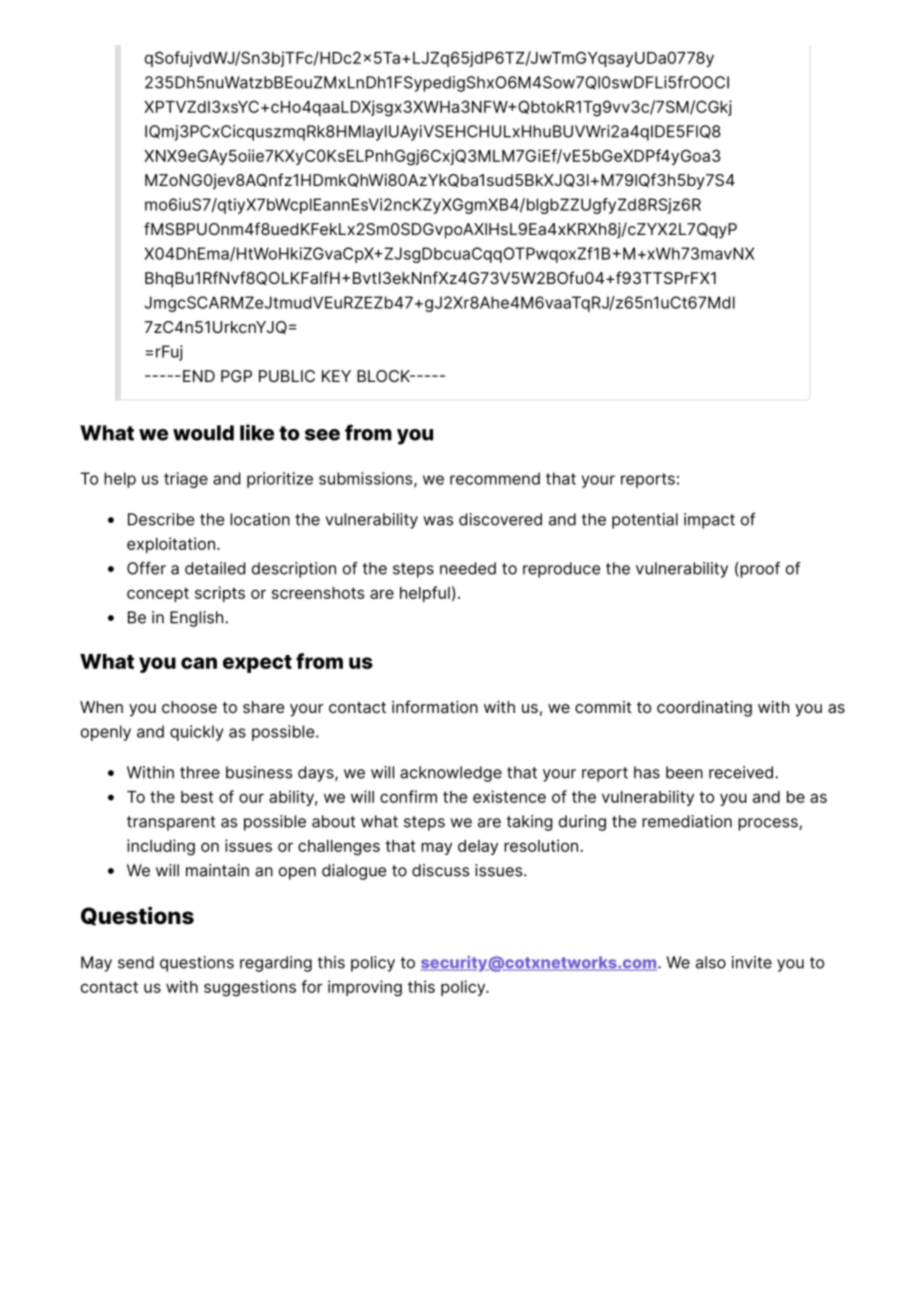 Image resolution: width=924 pixels, height=1308 pixels. What do you see at coordinates (200, 772) in the screenshot?
I see `three` at bounding box center [200, 772].
